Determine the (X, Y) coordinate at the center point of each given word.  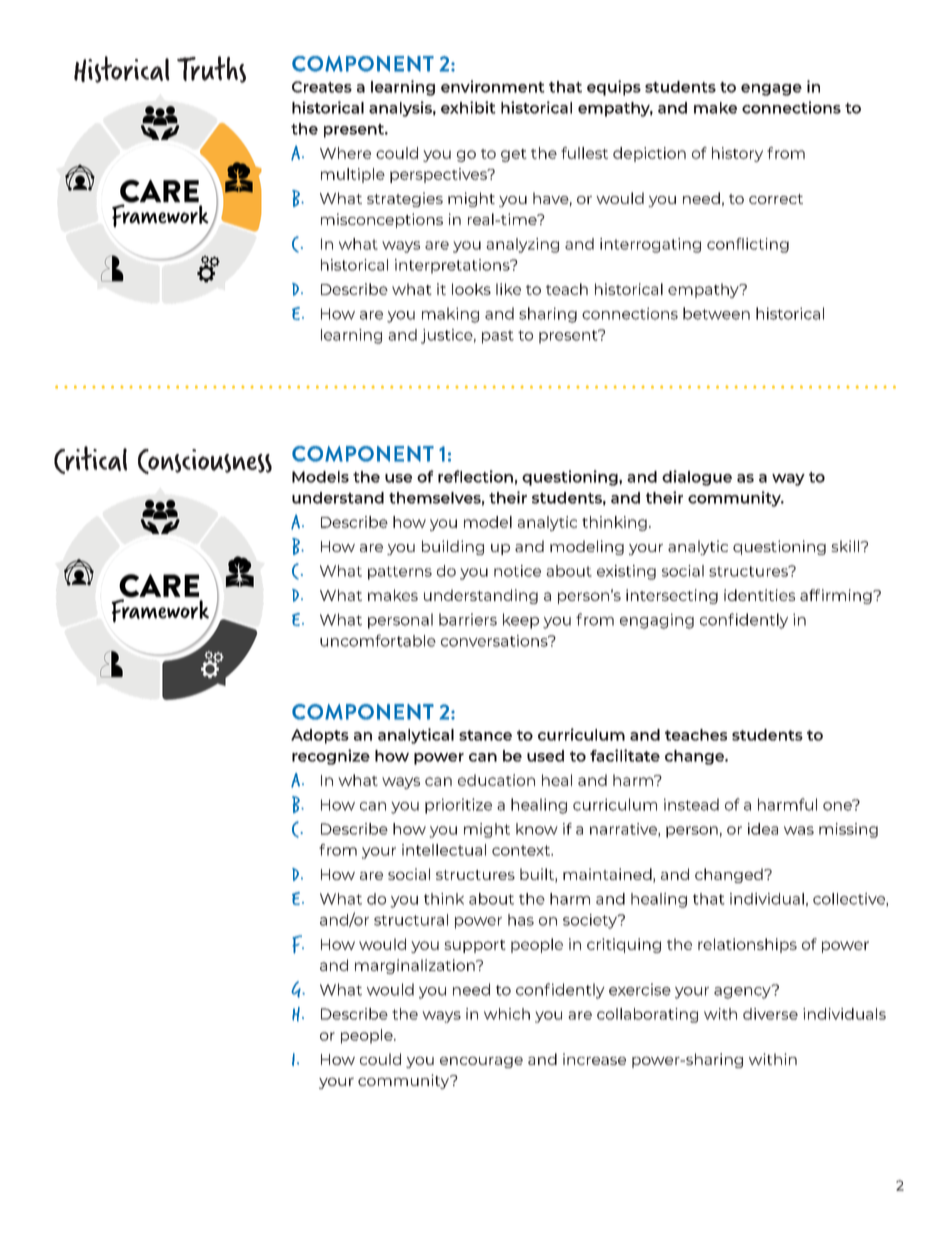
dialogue (697, 478)
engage (771, 90)
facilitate (625, 755)
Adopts (320, 736)
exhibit (468, 107)
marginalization (416, 966)
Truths (211, 69)
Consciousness (205, 461)
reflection (475, 476)
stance (485, 735)
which (507, 1014)
